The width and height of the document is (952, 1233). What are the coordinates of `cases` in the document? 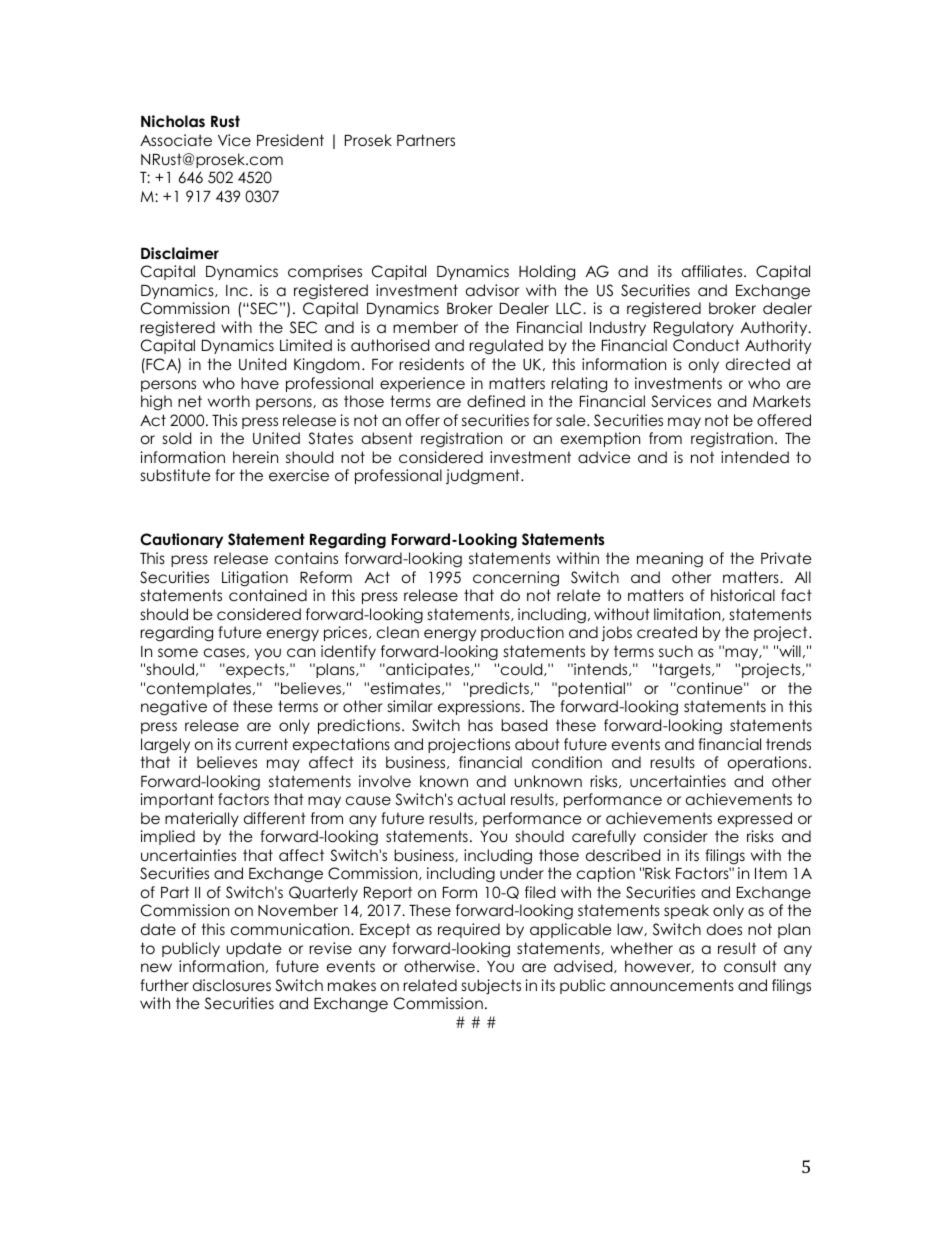 It's located at (224, 653).
